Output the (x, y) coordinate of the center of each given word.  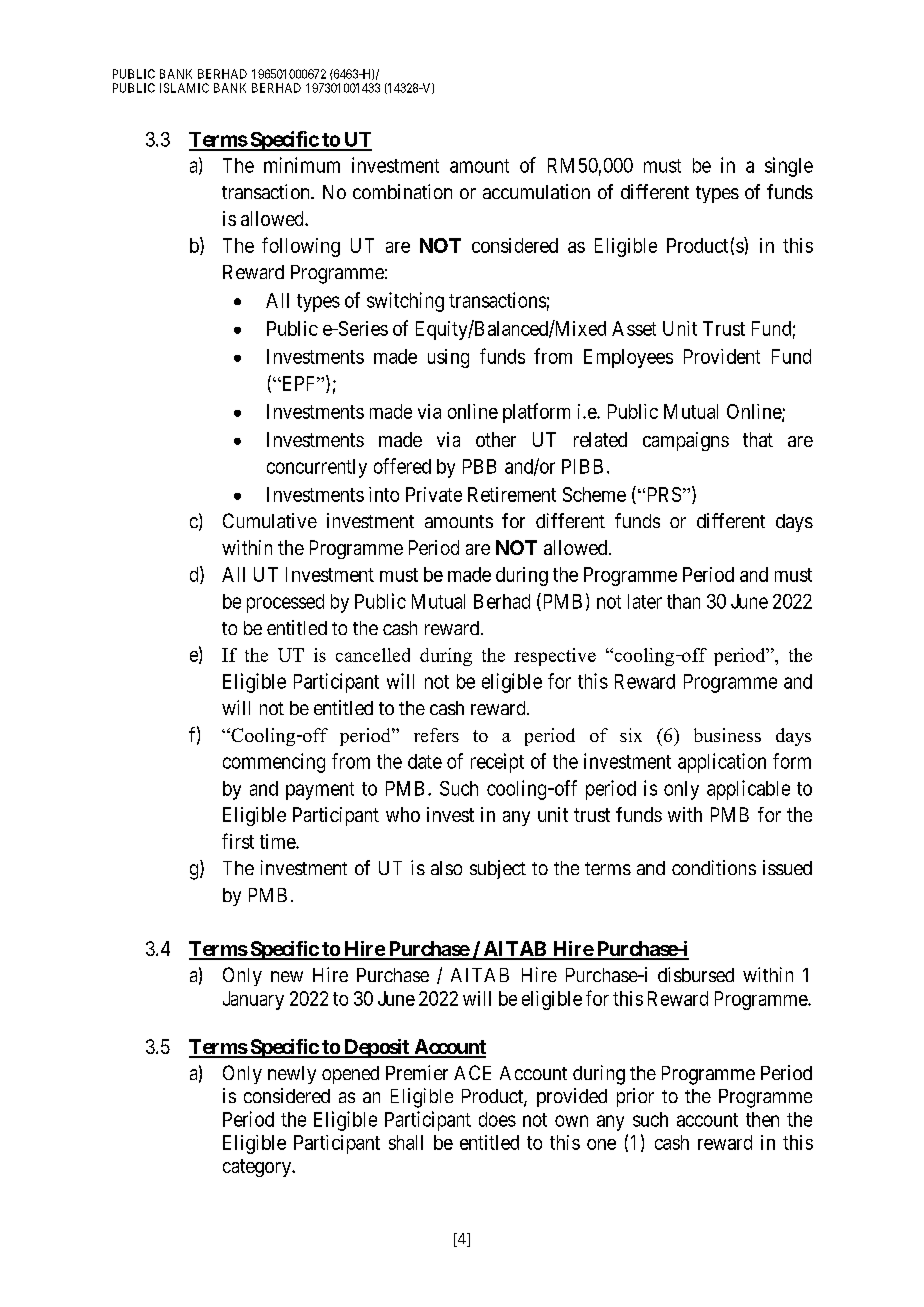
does (497, 1119)
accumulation (536, 191)
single (789, 167)
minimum (302, 165)
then (762, 1119)
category (258, 1168)
